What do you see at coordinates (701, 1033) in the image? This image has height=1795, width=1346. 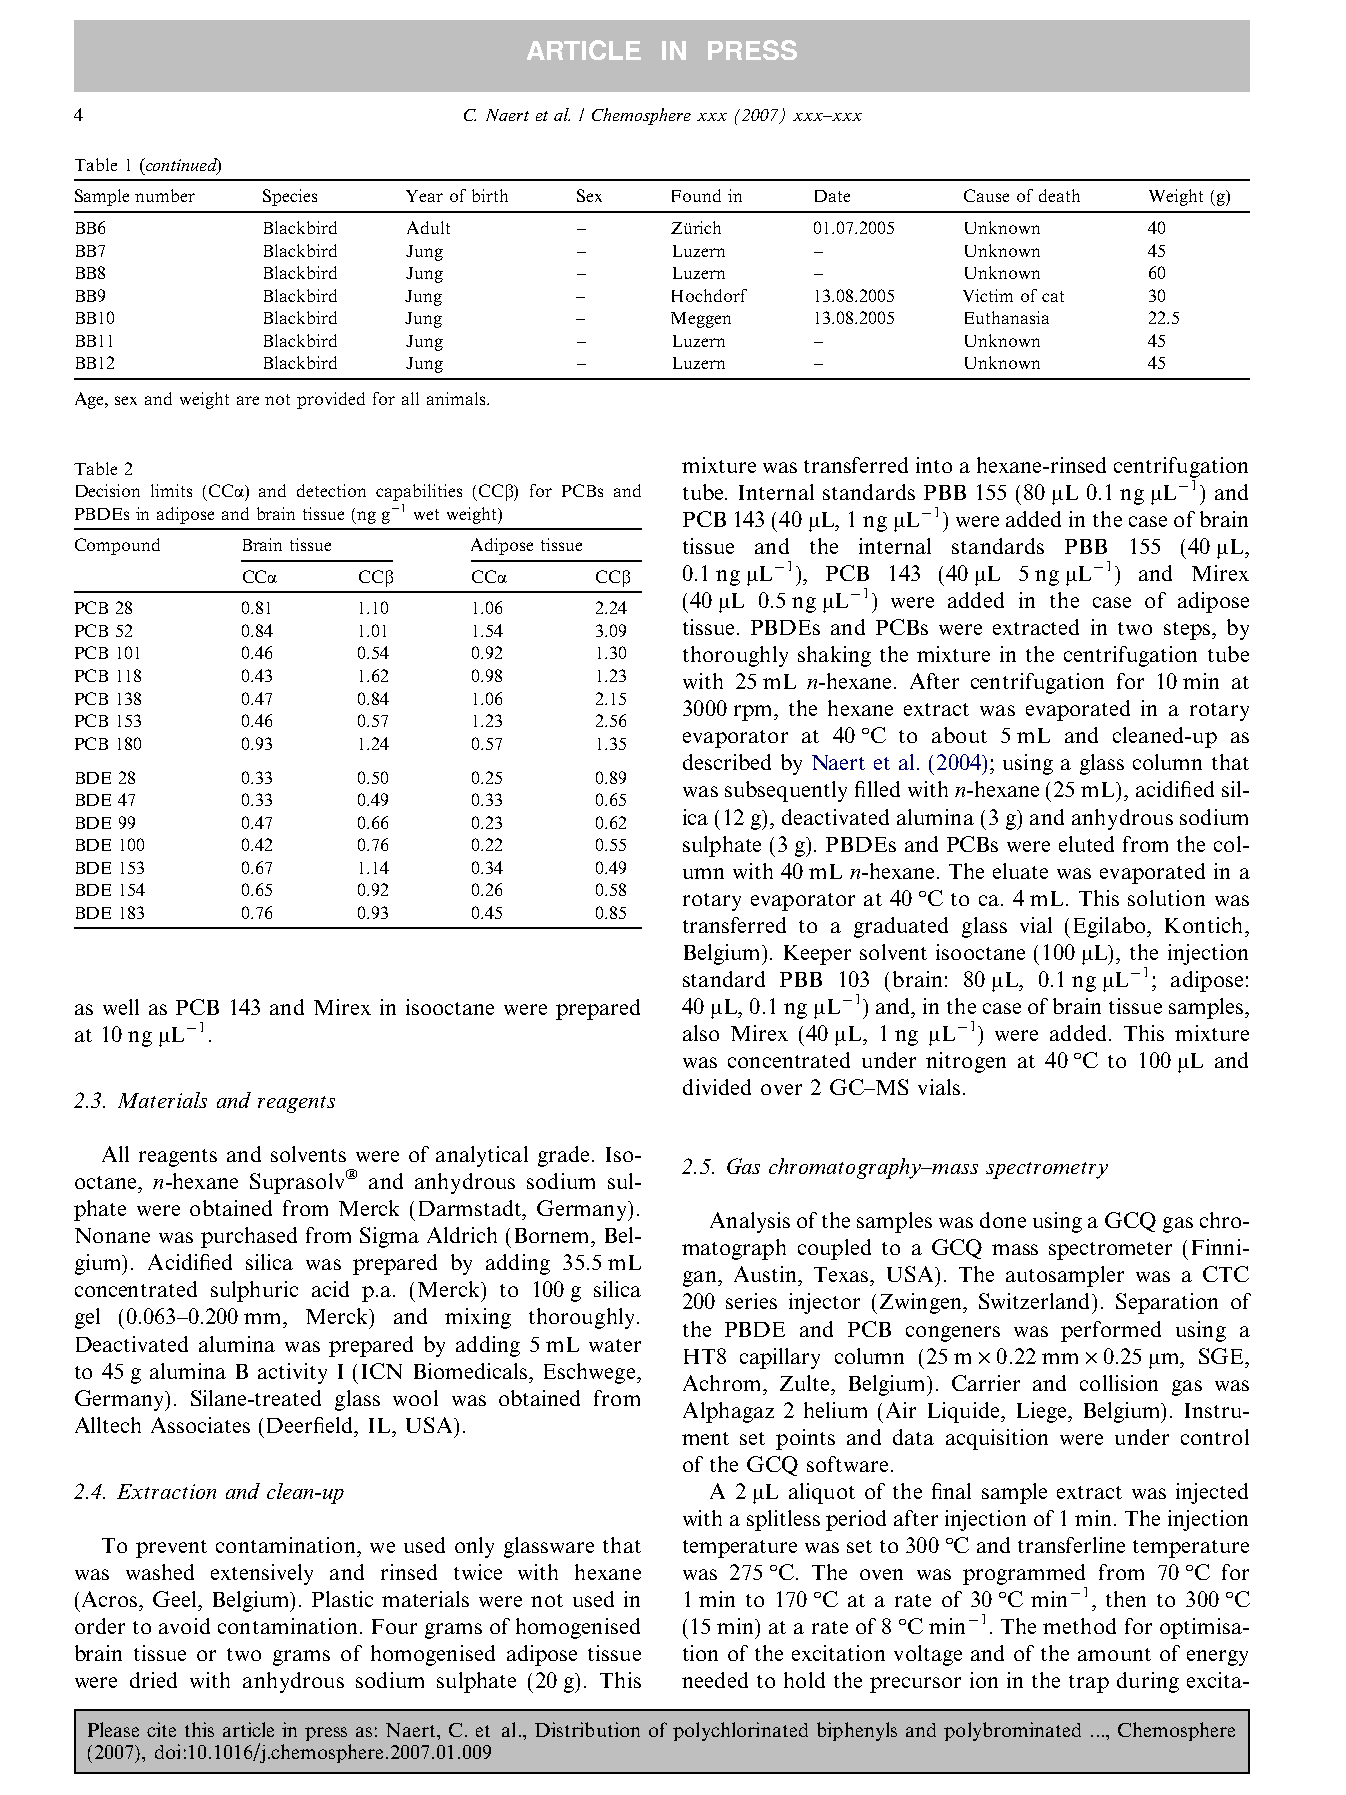 I see `also` at bounding box center [701, 1033].
